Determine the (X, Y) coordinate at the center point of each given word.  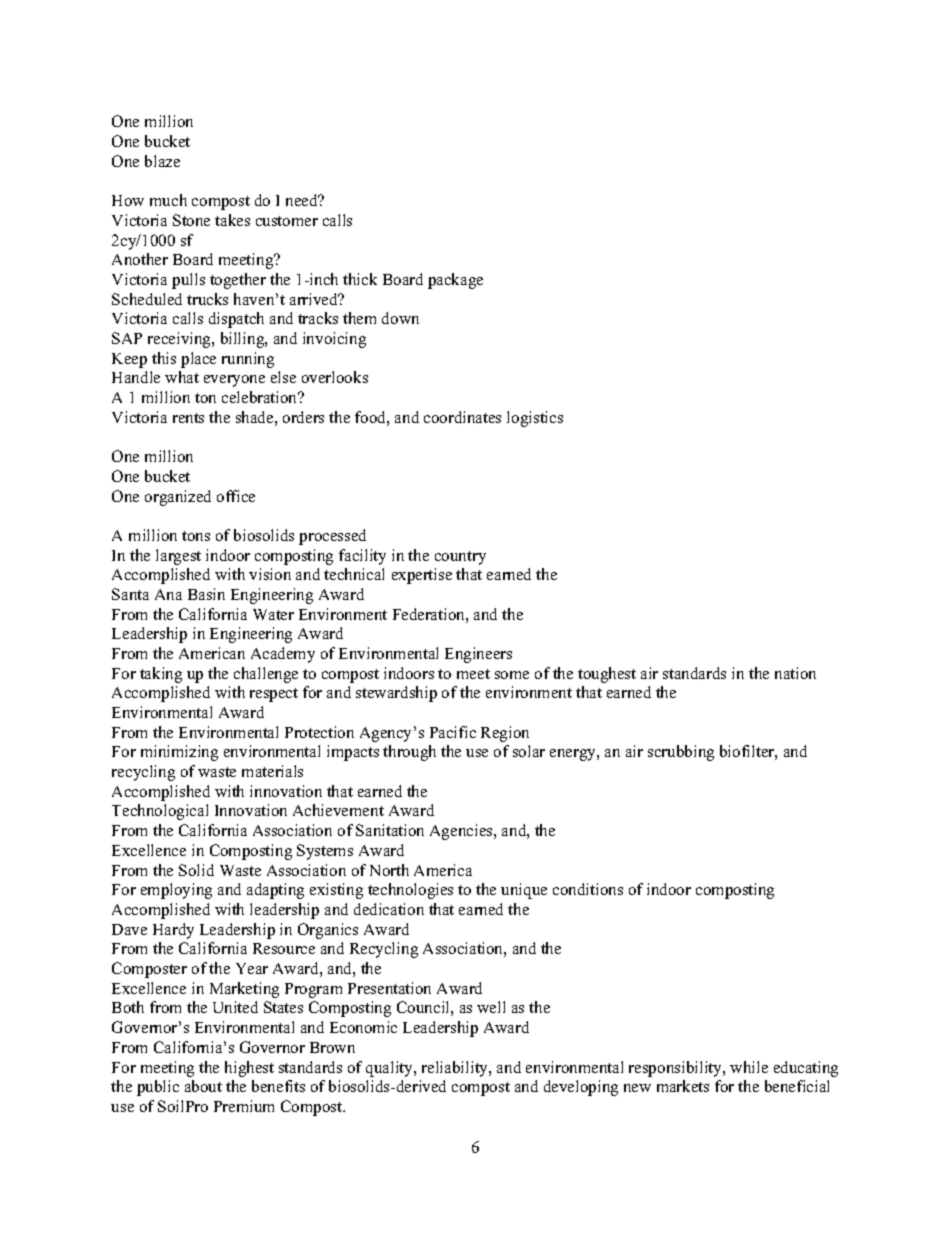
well (491, 1007)
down (400, 318)
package (455, 281)
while (749, 1067)
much (168, 200)
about (203, 1086)
